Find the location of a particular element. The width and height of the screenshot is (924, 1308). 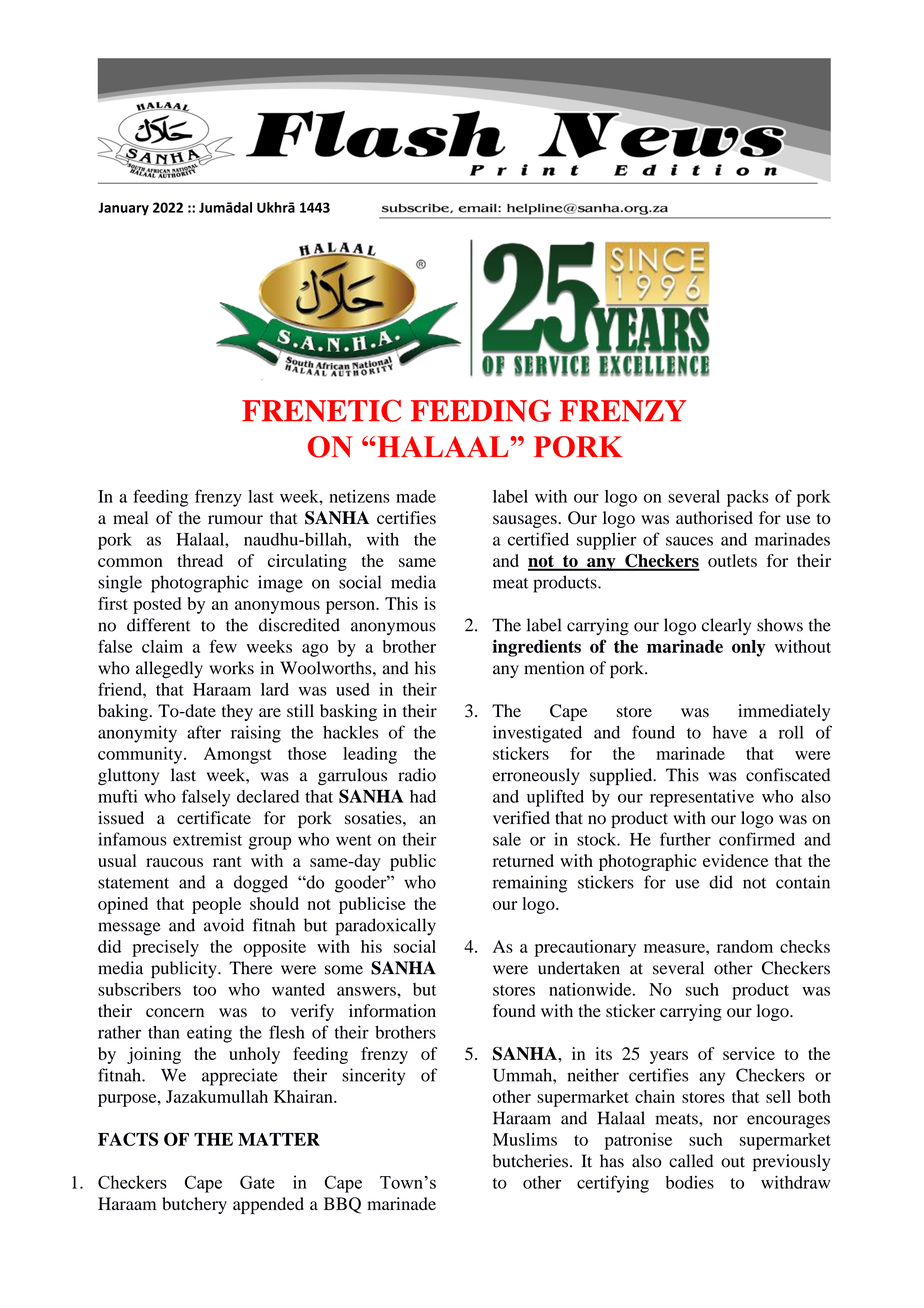

thread is located at coordinates (200, 560).
